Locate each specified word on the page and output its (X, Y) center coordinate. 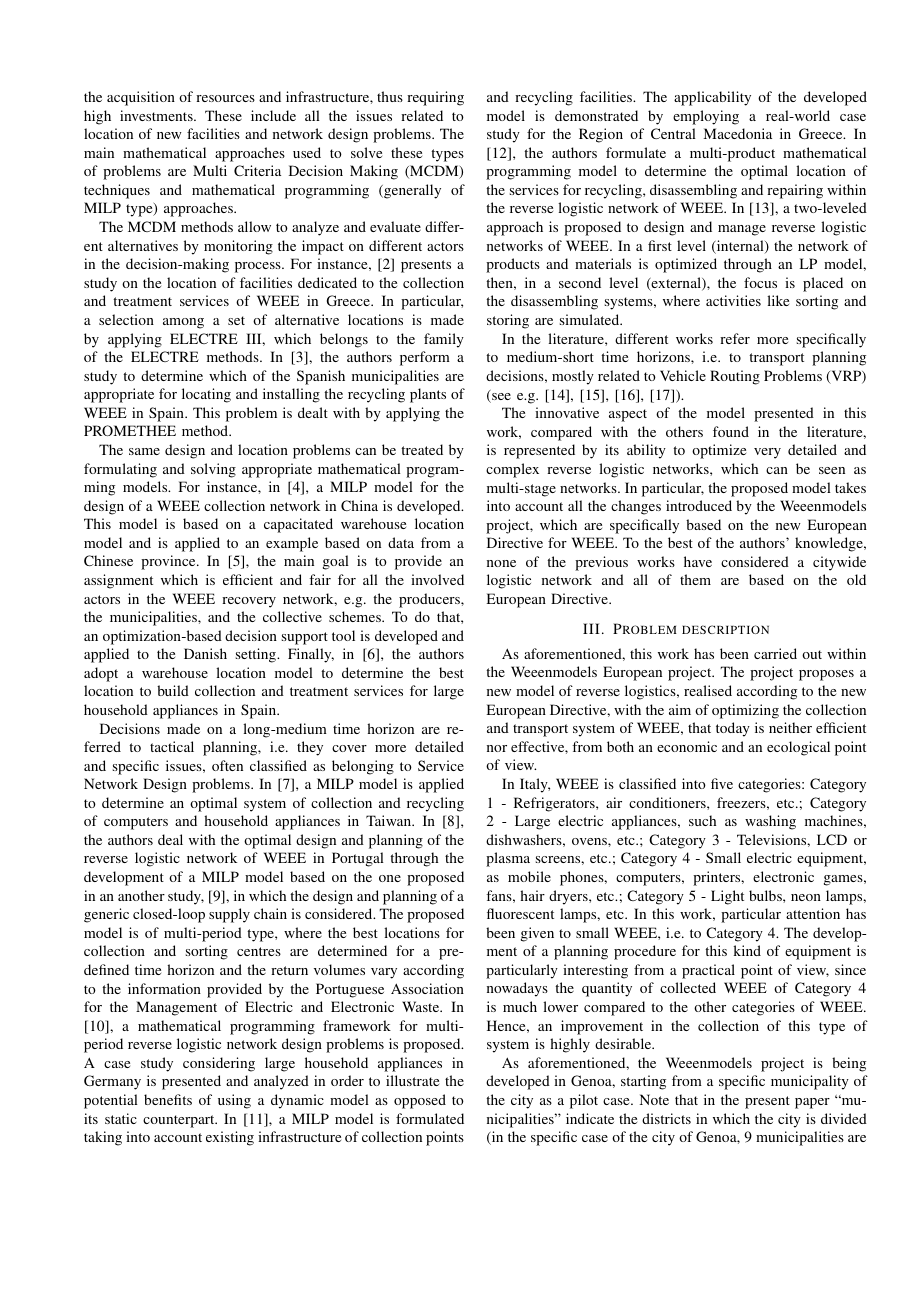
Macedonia (738, 133)
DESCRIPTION (725, 629)
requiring (435, 98)
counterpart (180, 1121)
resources (225, 98)
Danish (205, 653)
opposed (420, 1101)
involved (437, 579)
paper (812, 1103)
